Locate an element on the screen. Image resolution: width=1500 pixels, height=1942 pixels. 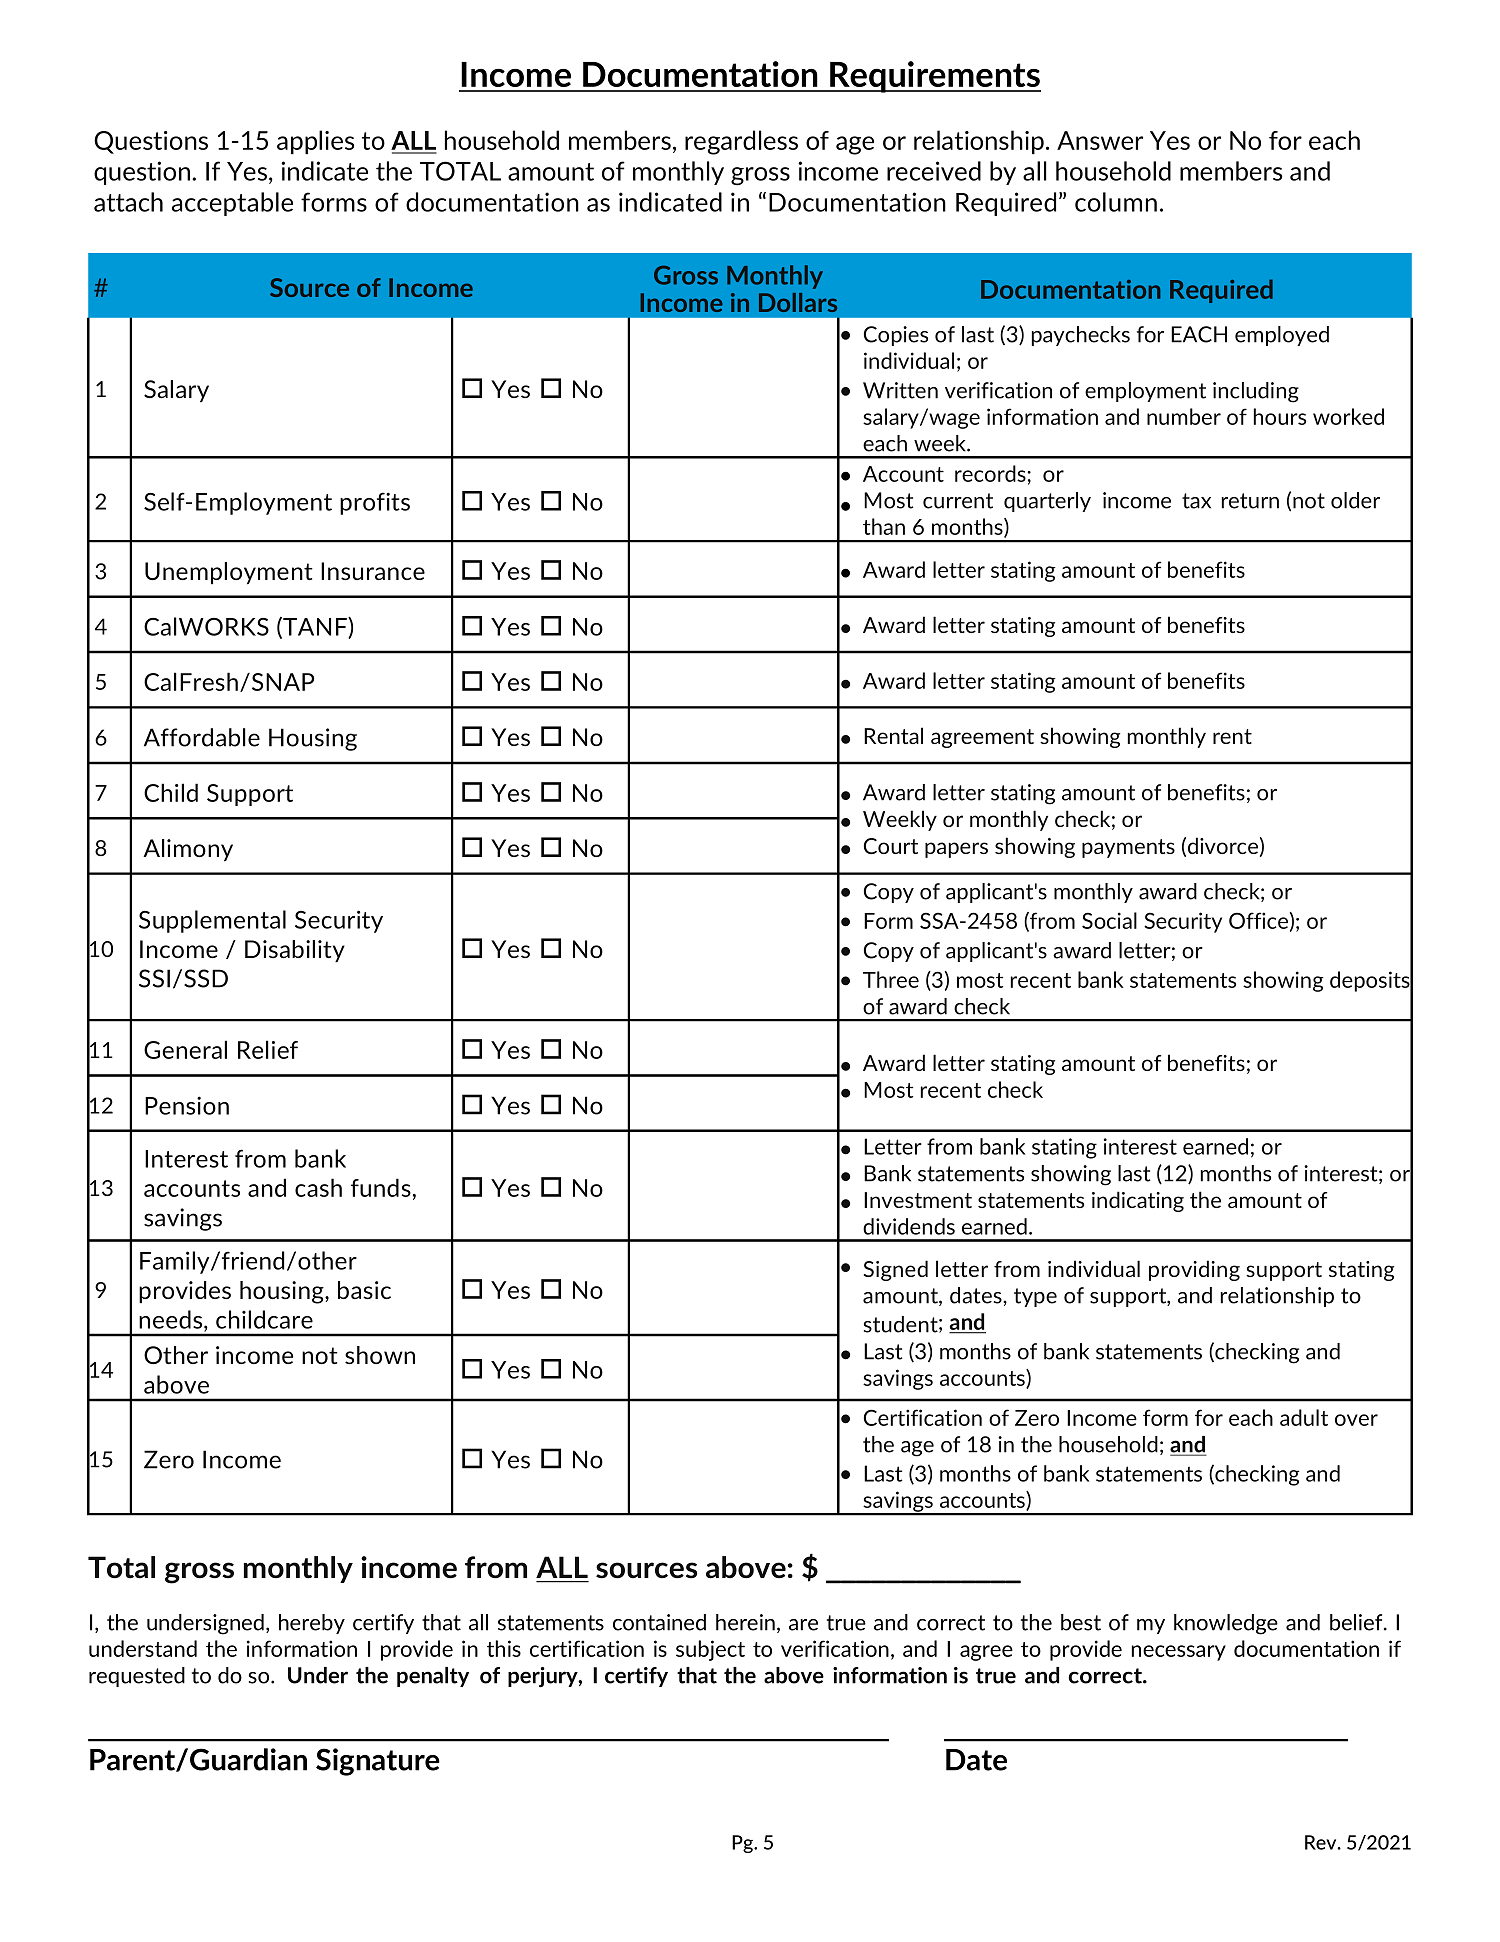
Signature is located at coordinates (378, 1762).
